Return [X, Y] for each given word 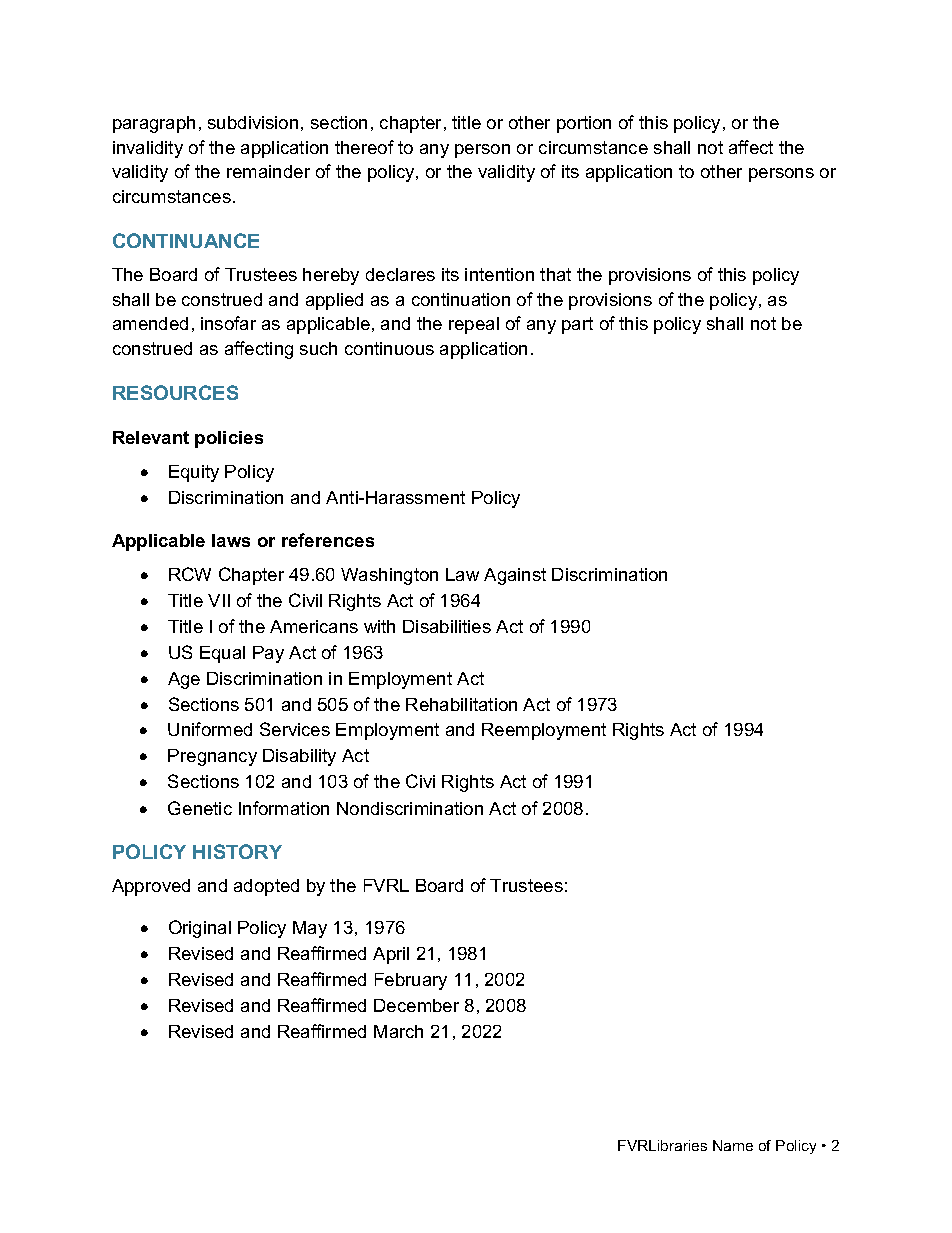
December [416, 1005]
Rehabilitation [461, 704]
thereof [364, 147]
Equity [194, 473]
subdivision [253, 122]
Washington [389, 576]
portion [584, 124]
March [398, 1031]
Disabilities [447, 626]
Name [733, 1145]
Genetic [200, 808]
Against [515, 576]
